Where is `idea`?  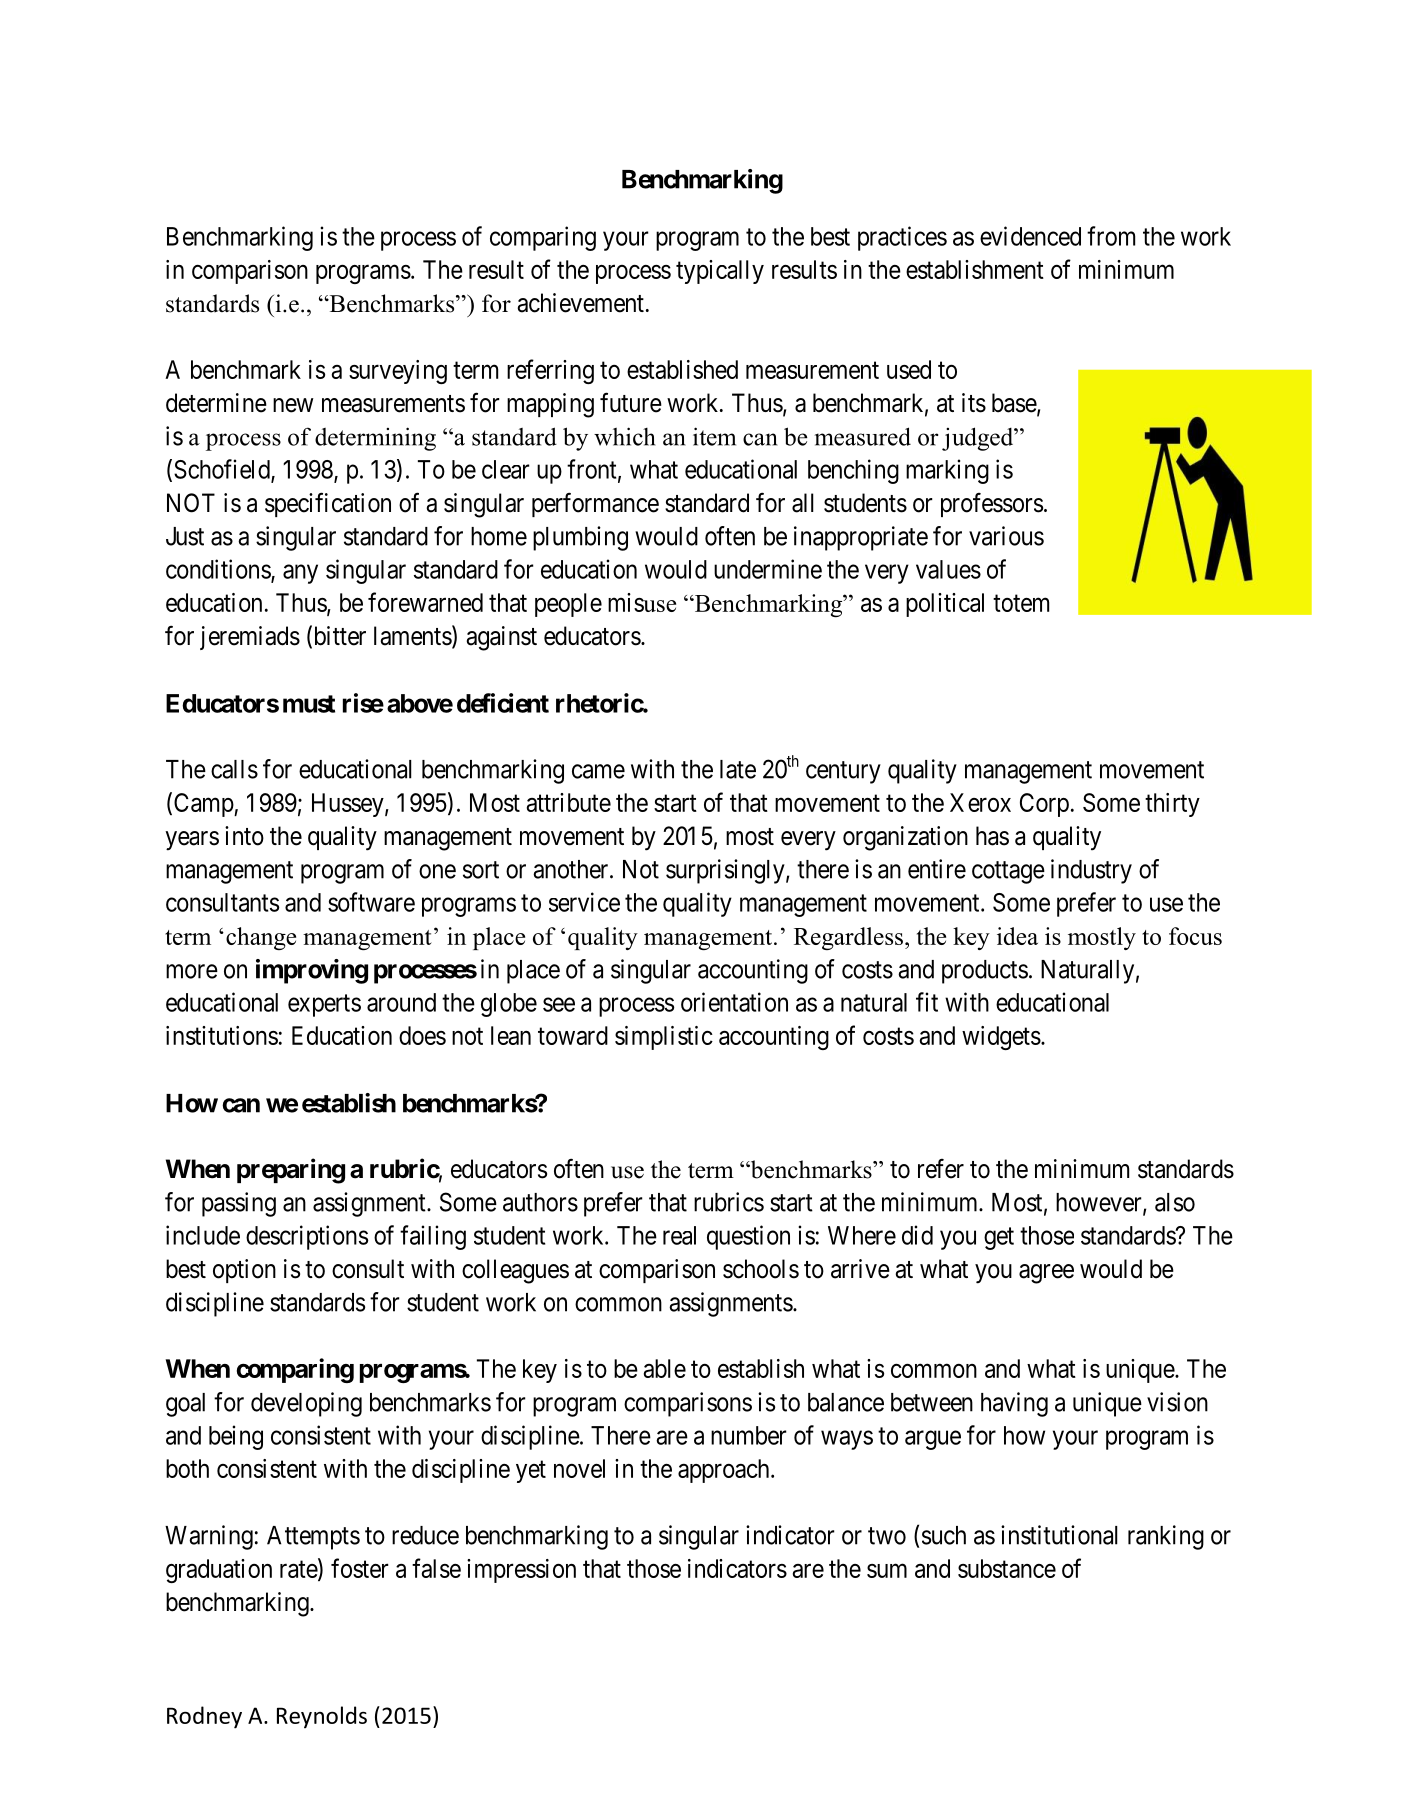 idea is located at coordinates (1017, 936).
